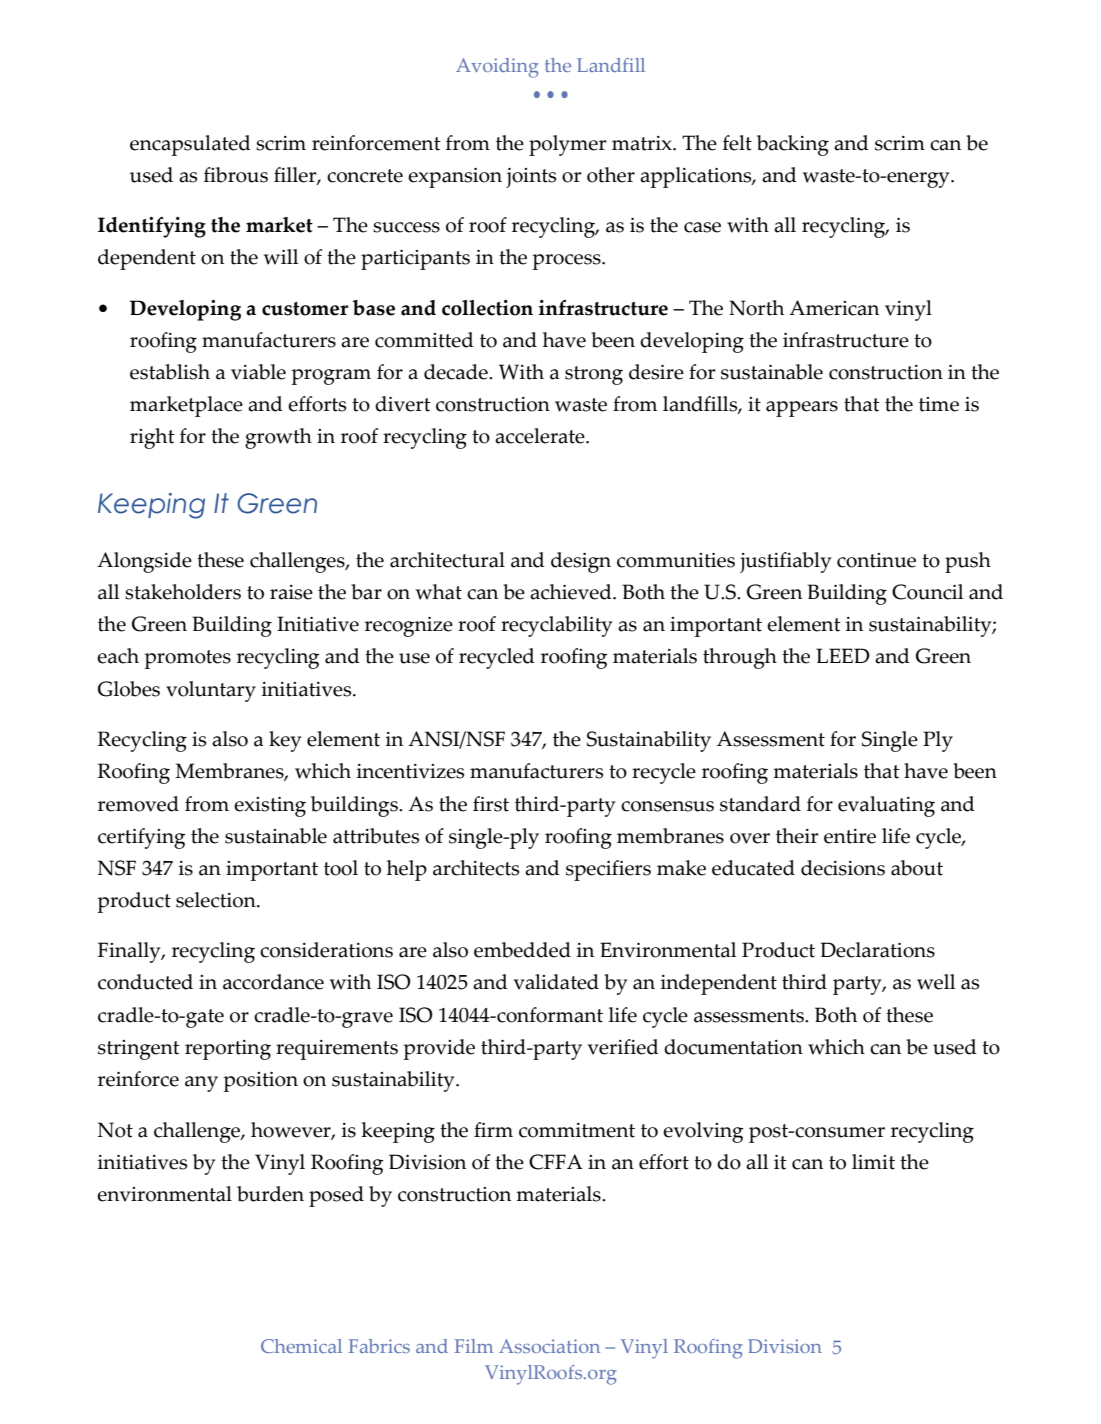 The width and height of the page is (1101, 1424). Describe the element at coordinates (876, 560) in the page. I see `continue` at that location.
